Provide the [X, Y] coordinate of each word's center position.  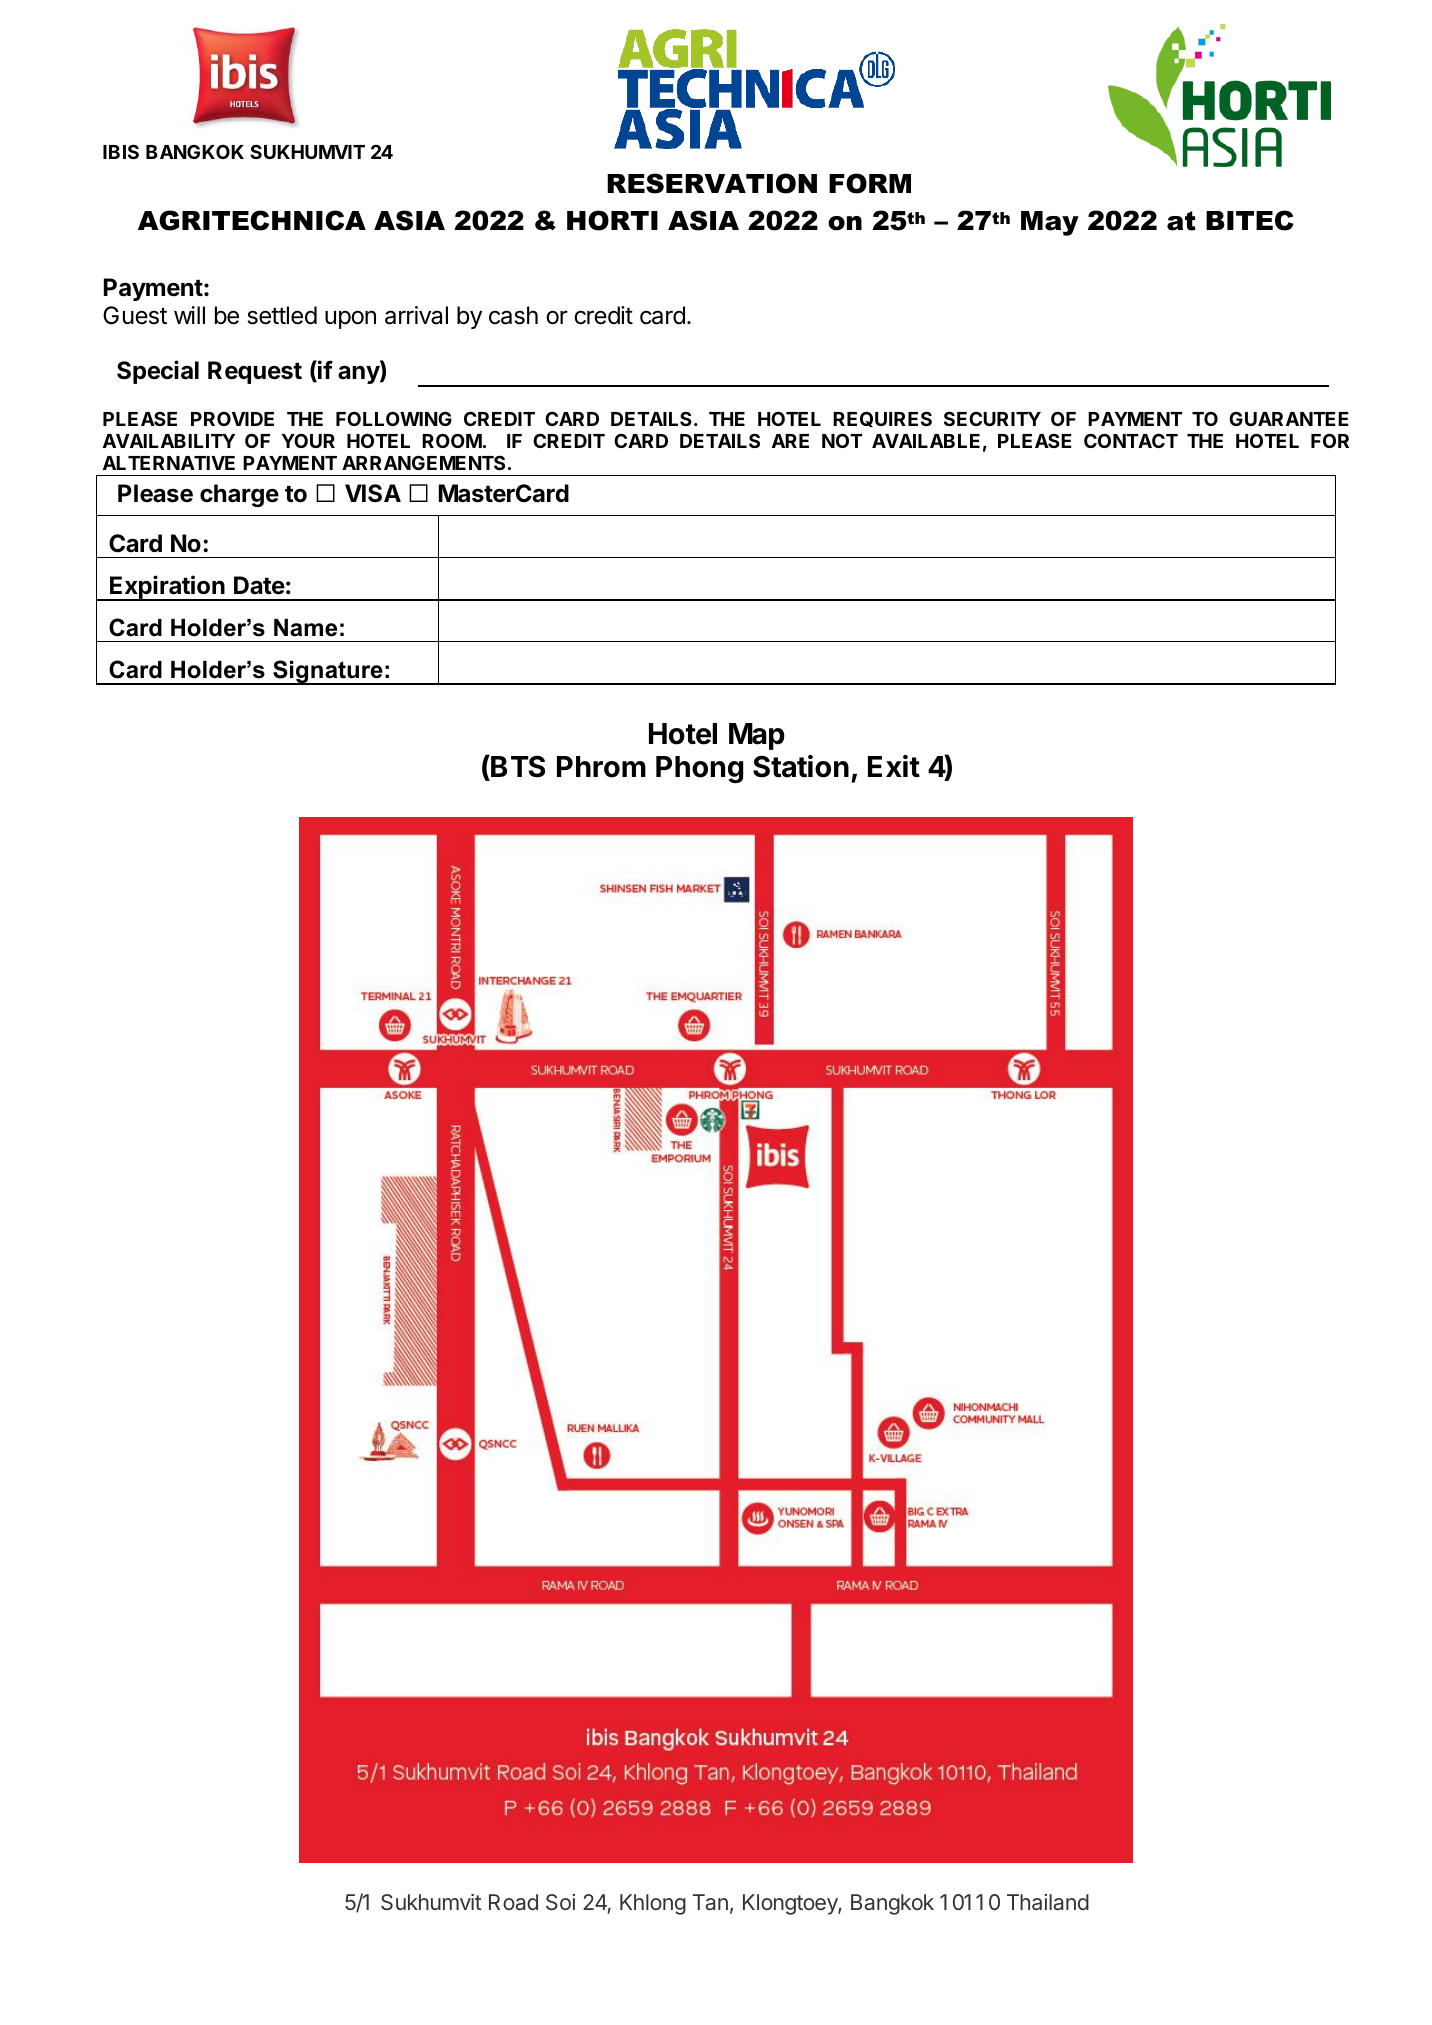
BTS [517, 768]
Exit [894, 766]
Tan [710, 1902]
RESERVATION [712, 183]
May [1050, 223]
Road [513, 1902]
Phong [699, 770]
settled [282, 315]
